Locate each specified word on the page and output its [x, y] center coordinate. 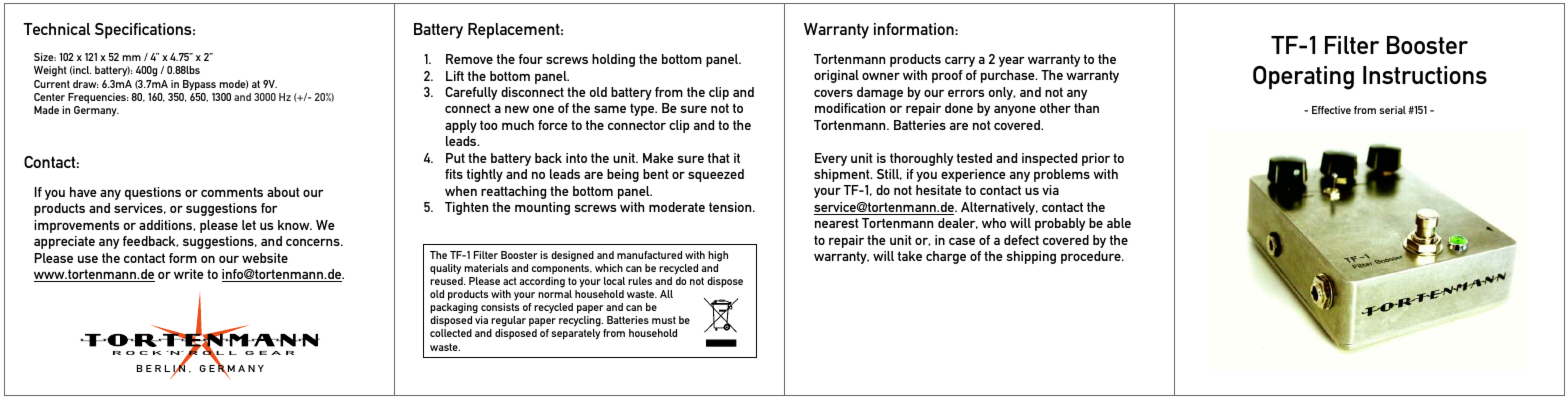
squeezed [716, 175]
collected [451, 333]
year [1012, 62]
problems [1062, 175]
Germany [96, 111]
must [664, 320]
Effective [1331, 110]
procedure [1092, 257]
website [265, 258]
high [718, 256]
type [643, 109]
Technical [56, 29]
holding [613, 60]
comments [232, 192]
